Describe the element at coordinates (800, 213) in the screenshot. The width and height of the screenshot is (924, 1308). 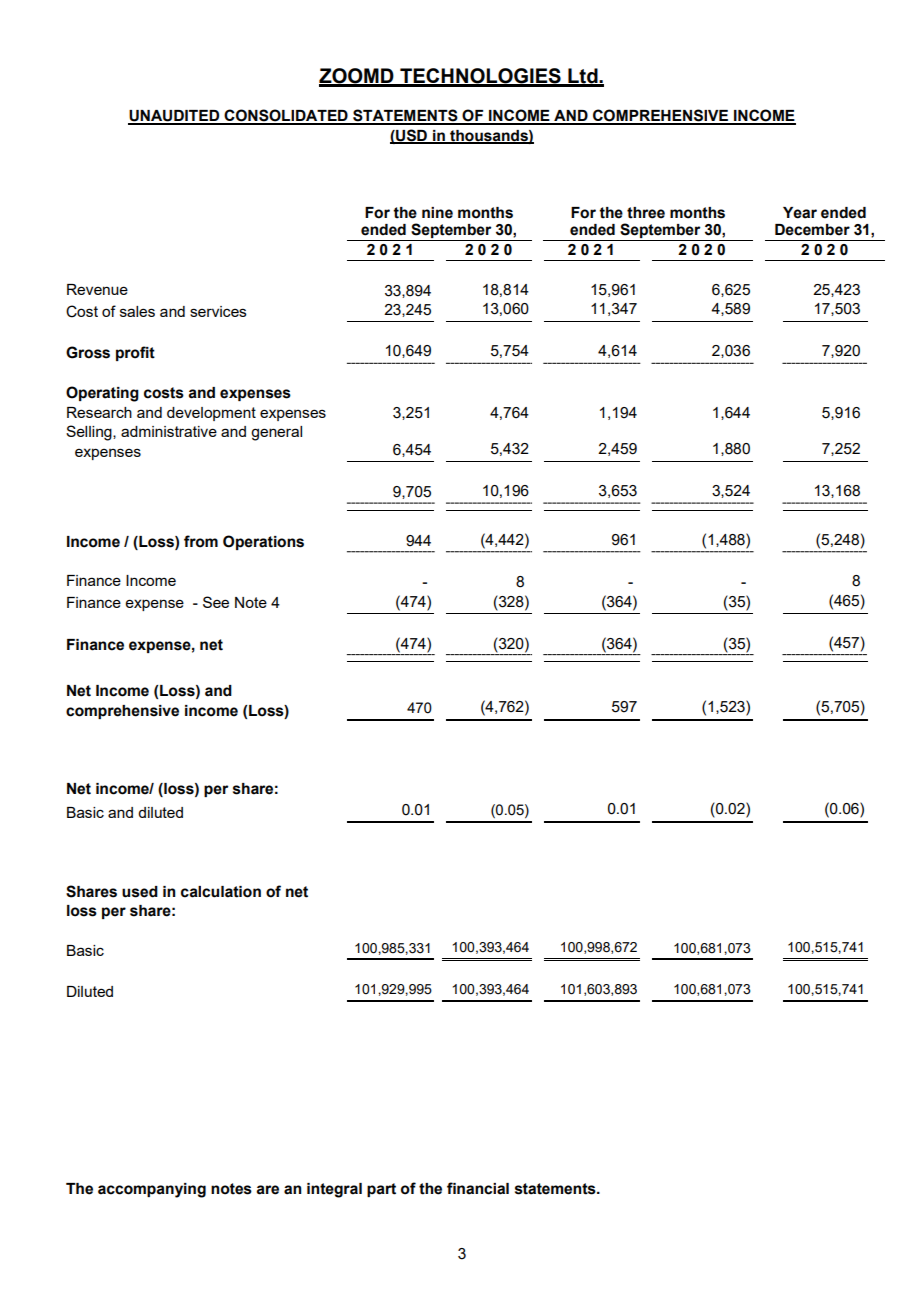
I see `Year` at that location.
